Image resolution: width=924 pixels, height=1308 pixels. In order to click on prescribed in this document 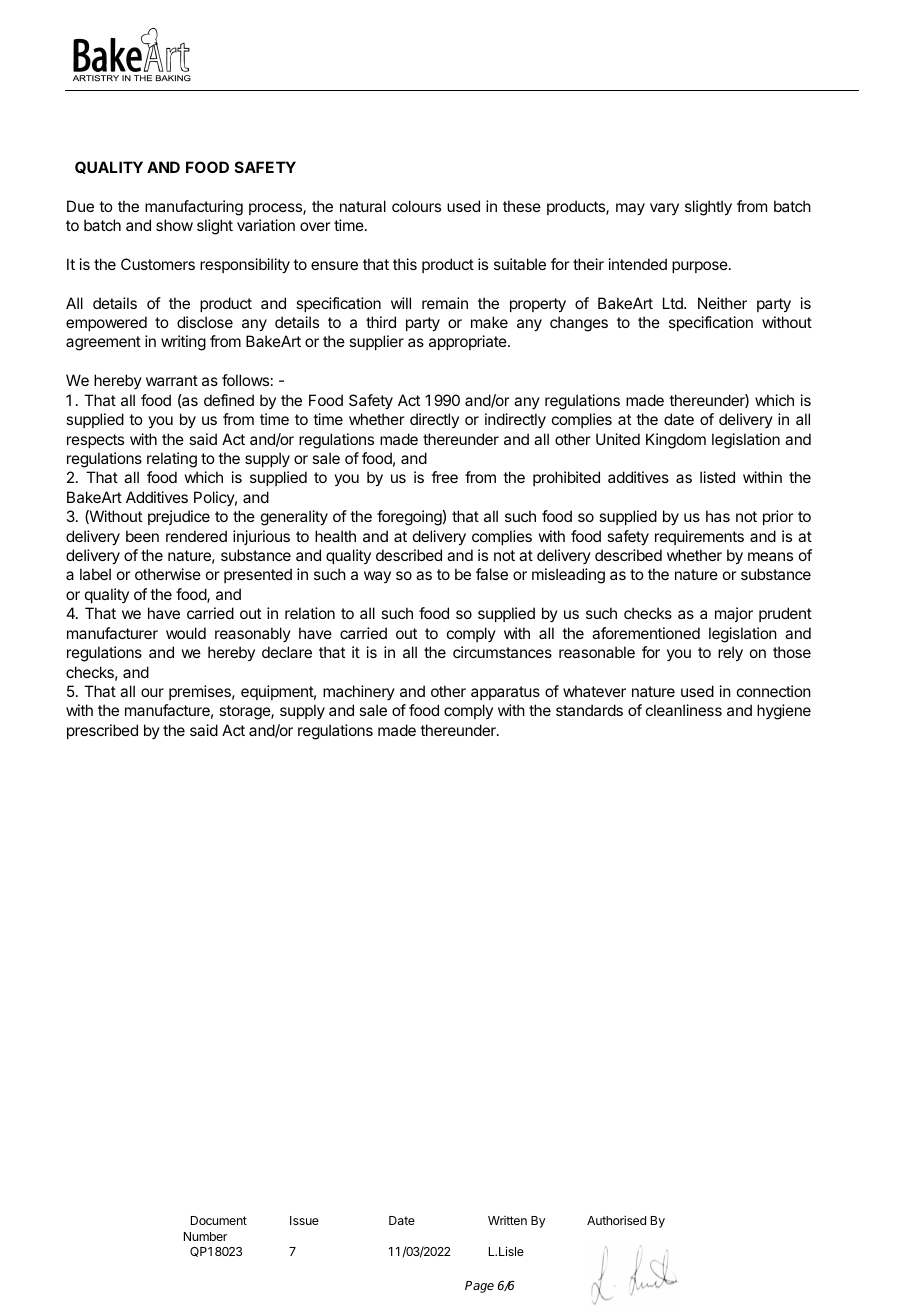, I will do `click(102, 731)`.
